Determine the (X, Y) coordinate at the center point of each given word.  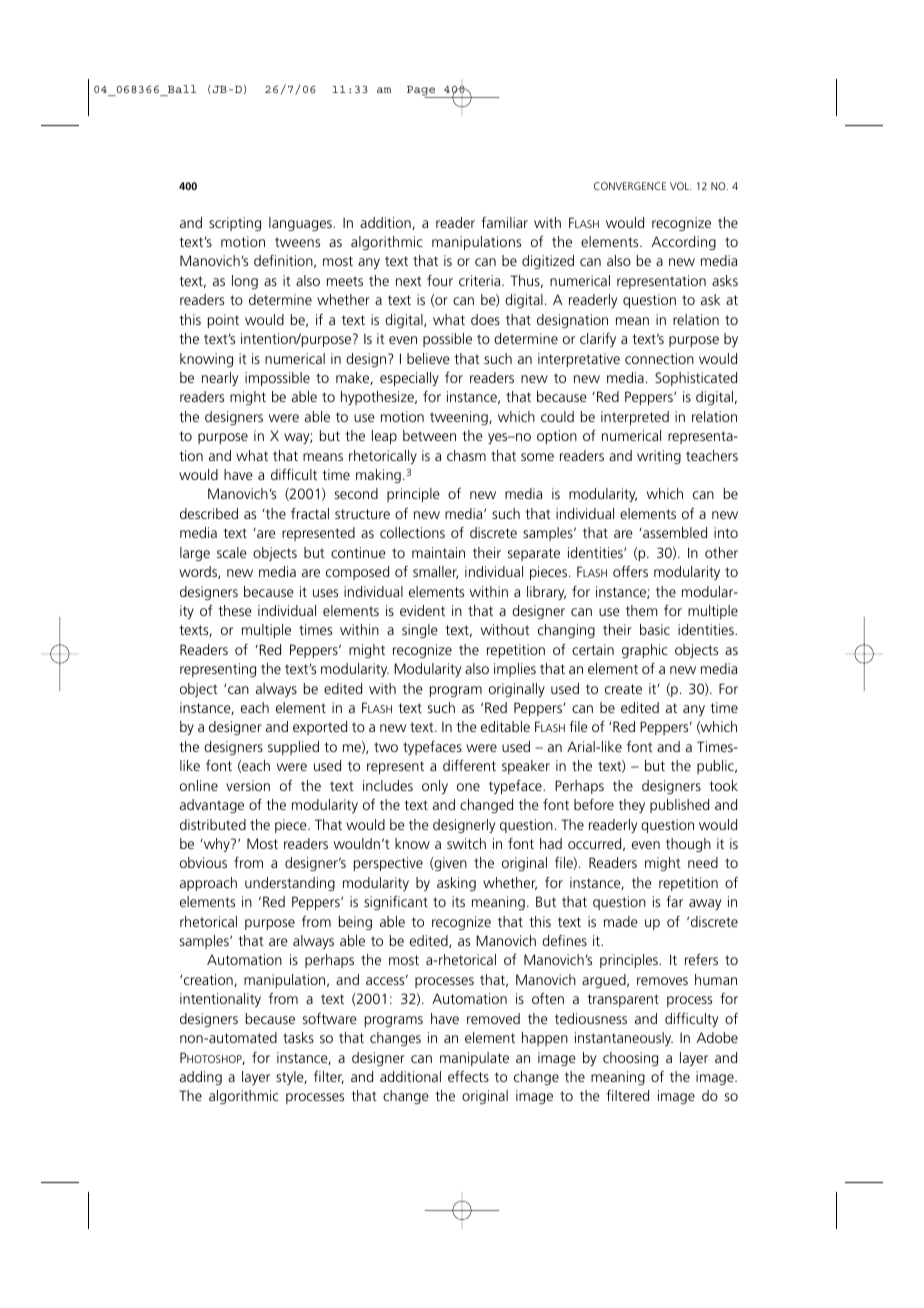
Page (422, 92)
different (469, 765)
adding (201, 1078)
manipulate (474, 1059)
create (623, 689)
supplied (293, 748)
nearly (220, 379)
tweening (460, 418)
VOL (680, 186)
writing (659, 457)
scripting (235, 224)
